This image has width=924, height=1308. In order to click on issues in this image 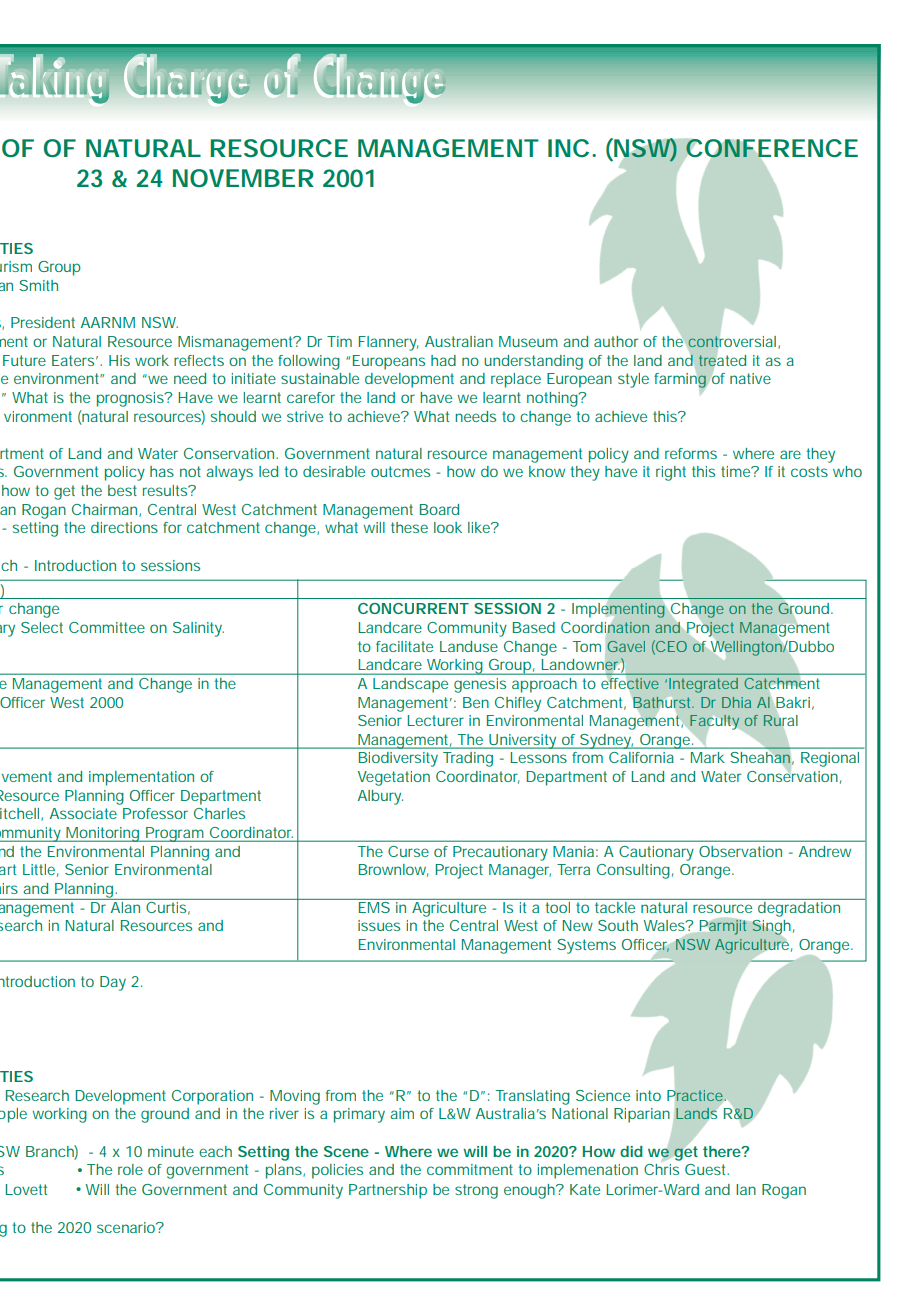, I will do `click(379, 925)`.
